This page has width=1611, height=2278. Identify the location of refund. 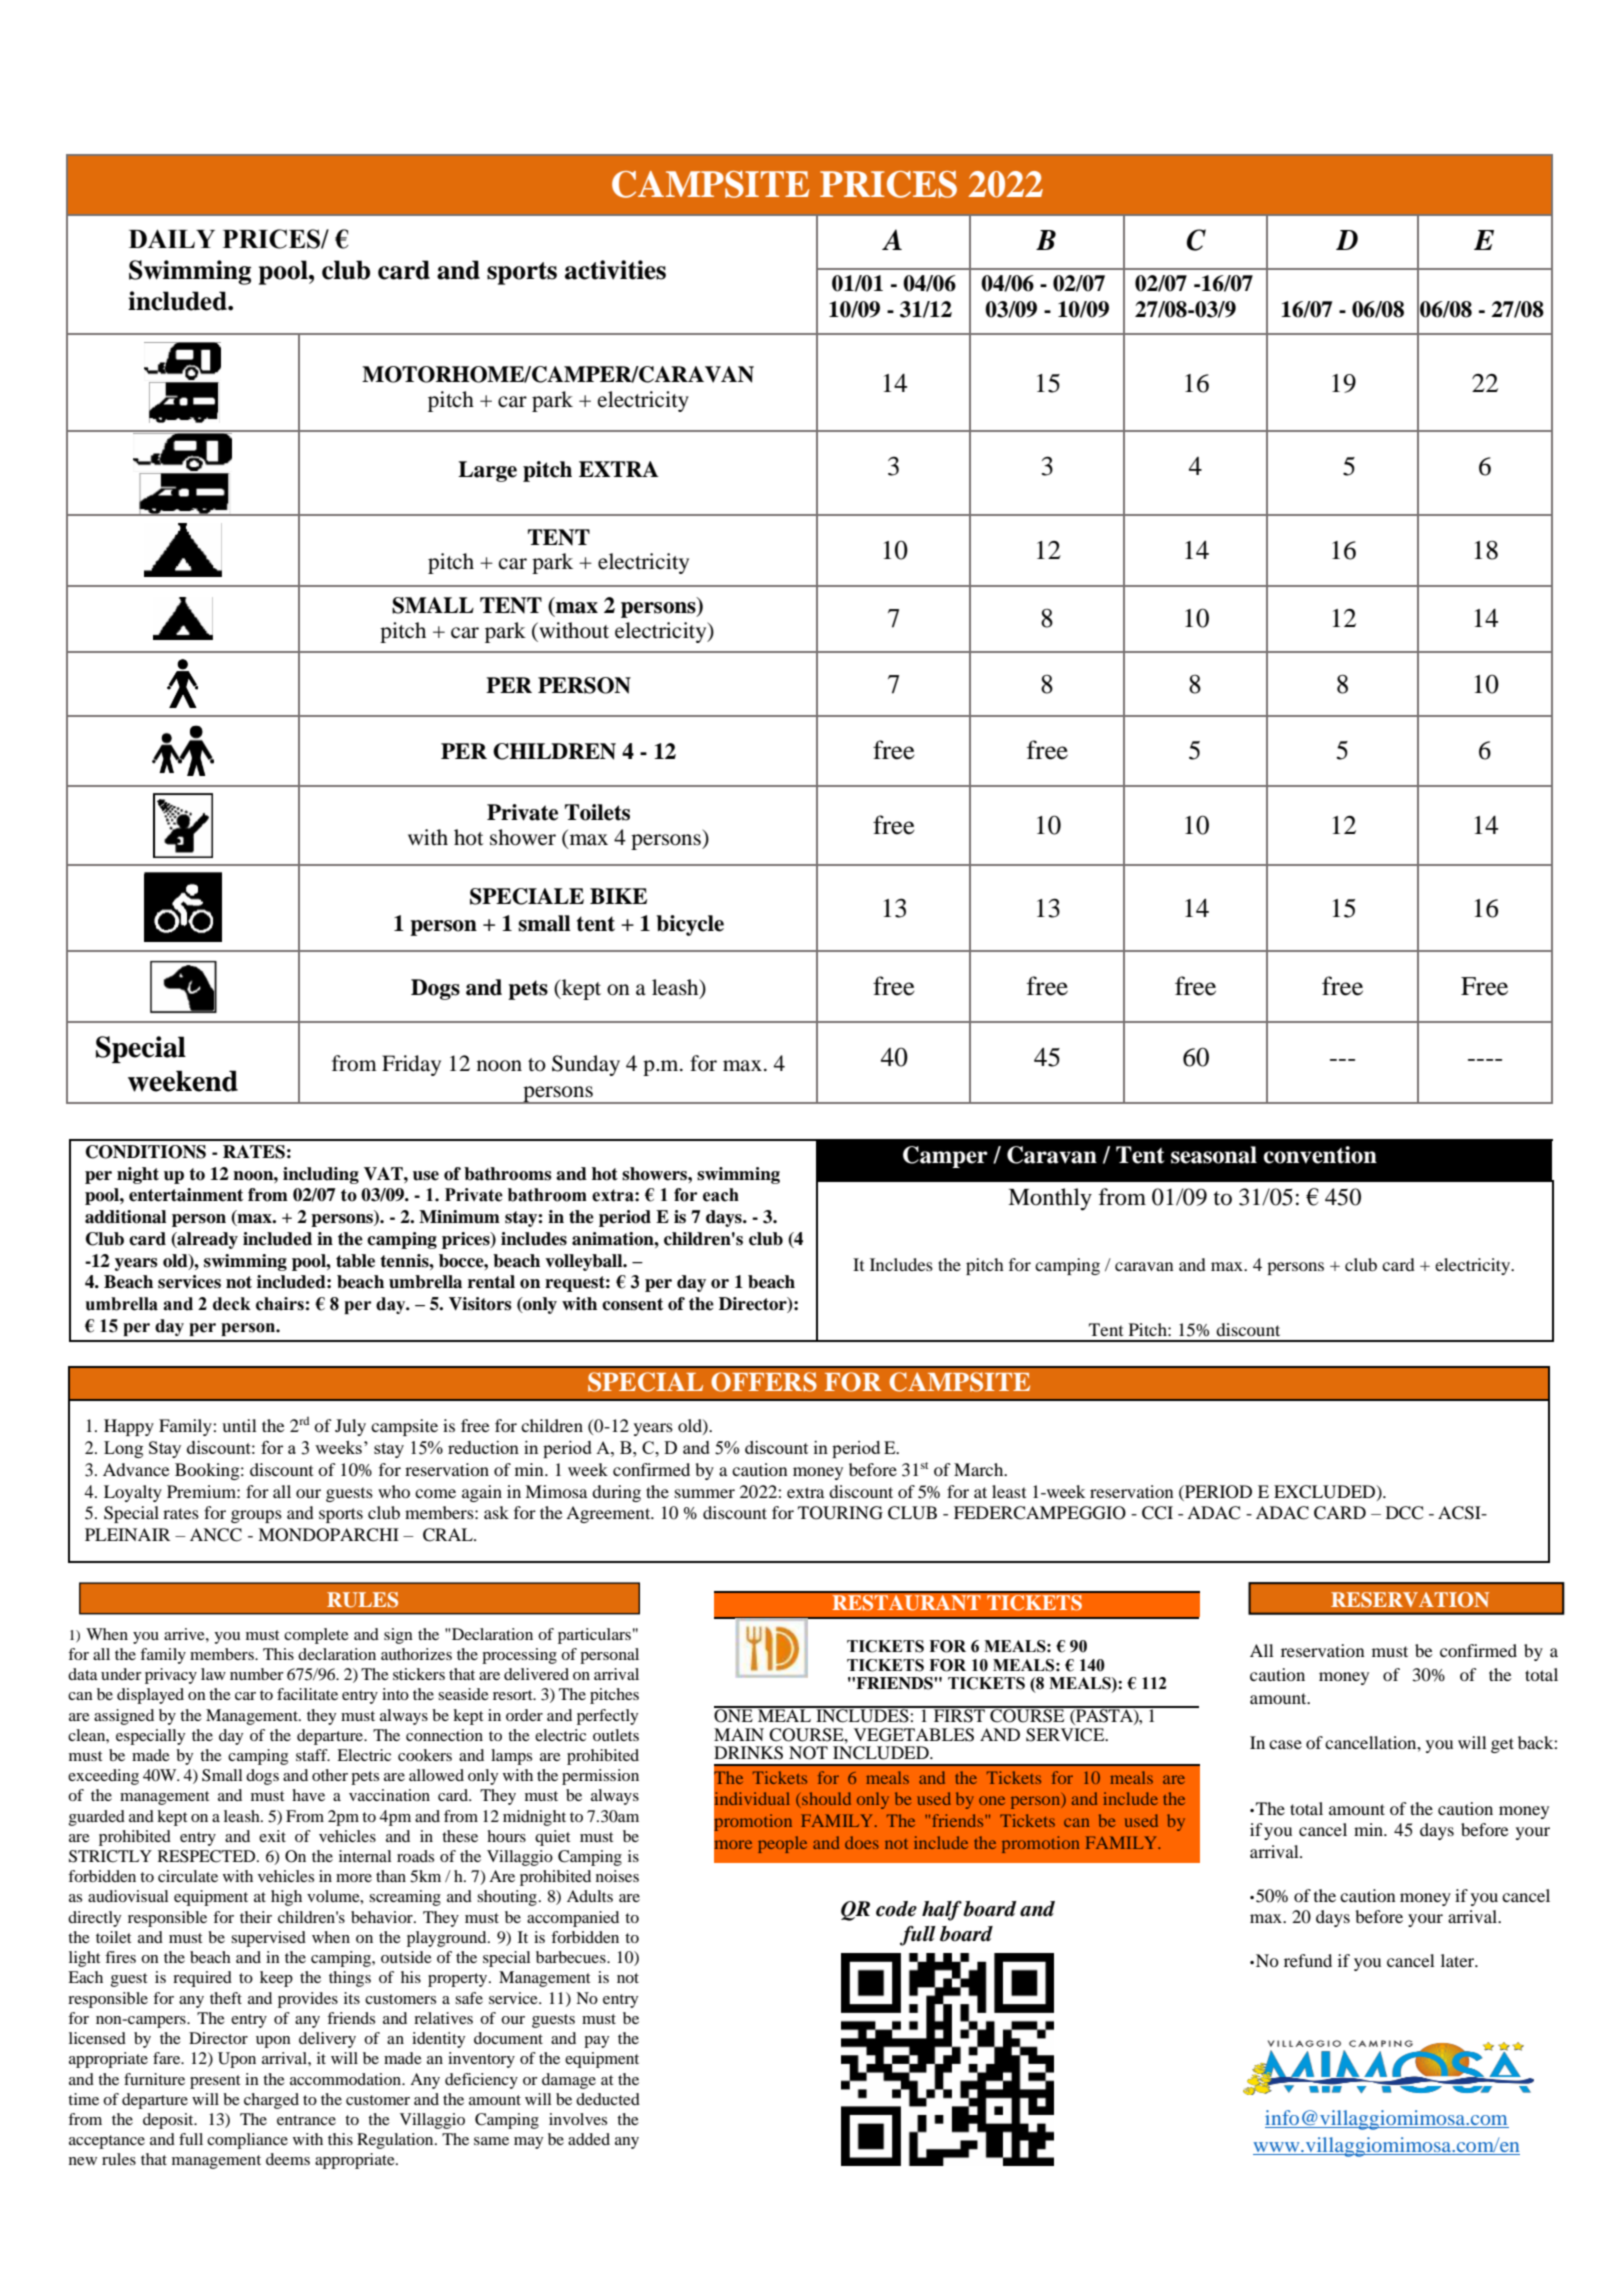
(1308, 1960).
